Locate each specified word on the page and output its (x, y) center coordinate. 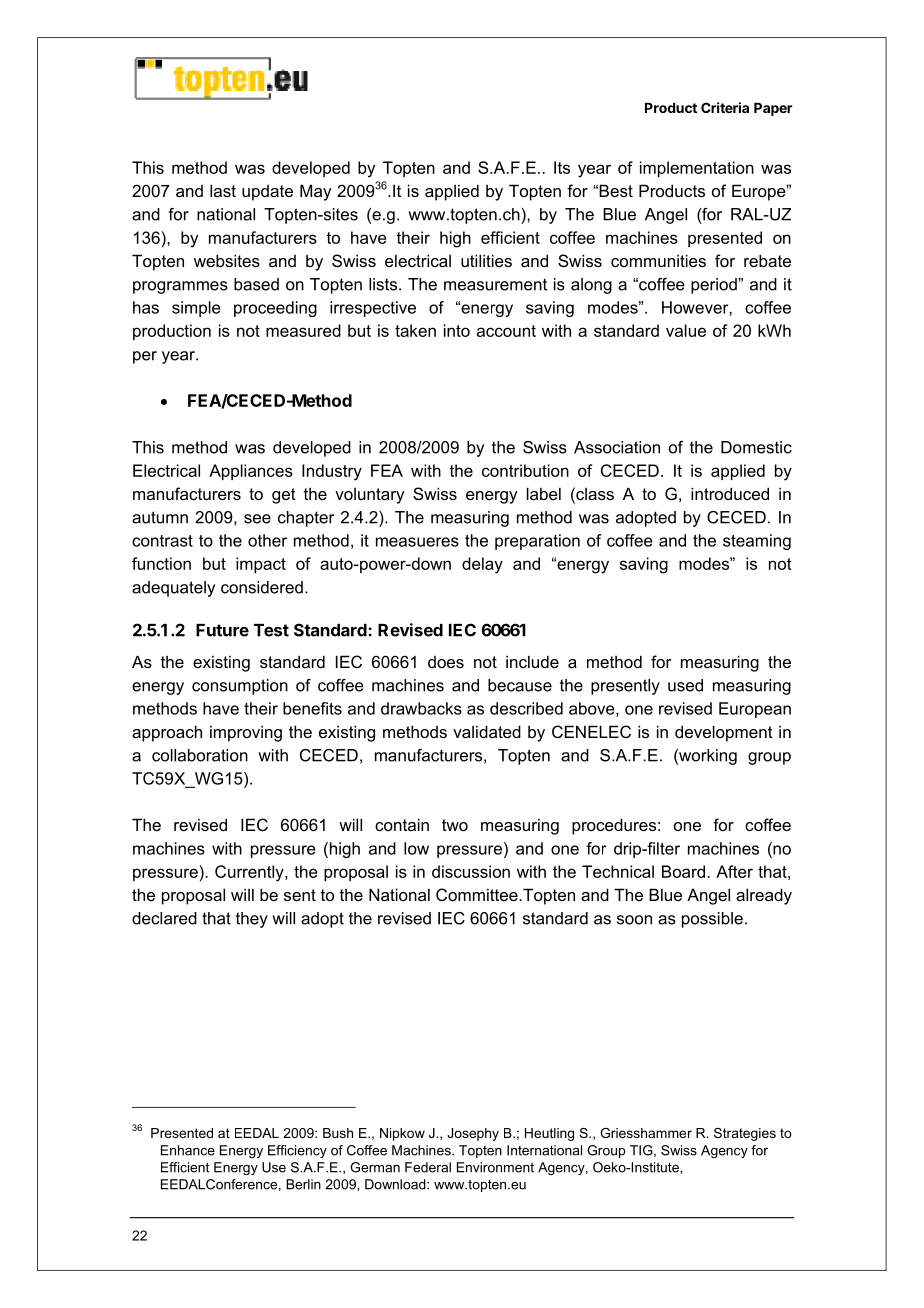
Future (222, 630)
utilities (486, 260)
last (223, 190)
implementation (697, 169)
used (685, 685)
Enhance (188, 1150)
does (446, 662)
